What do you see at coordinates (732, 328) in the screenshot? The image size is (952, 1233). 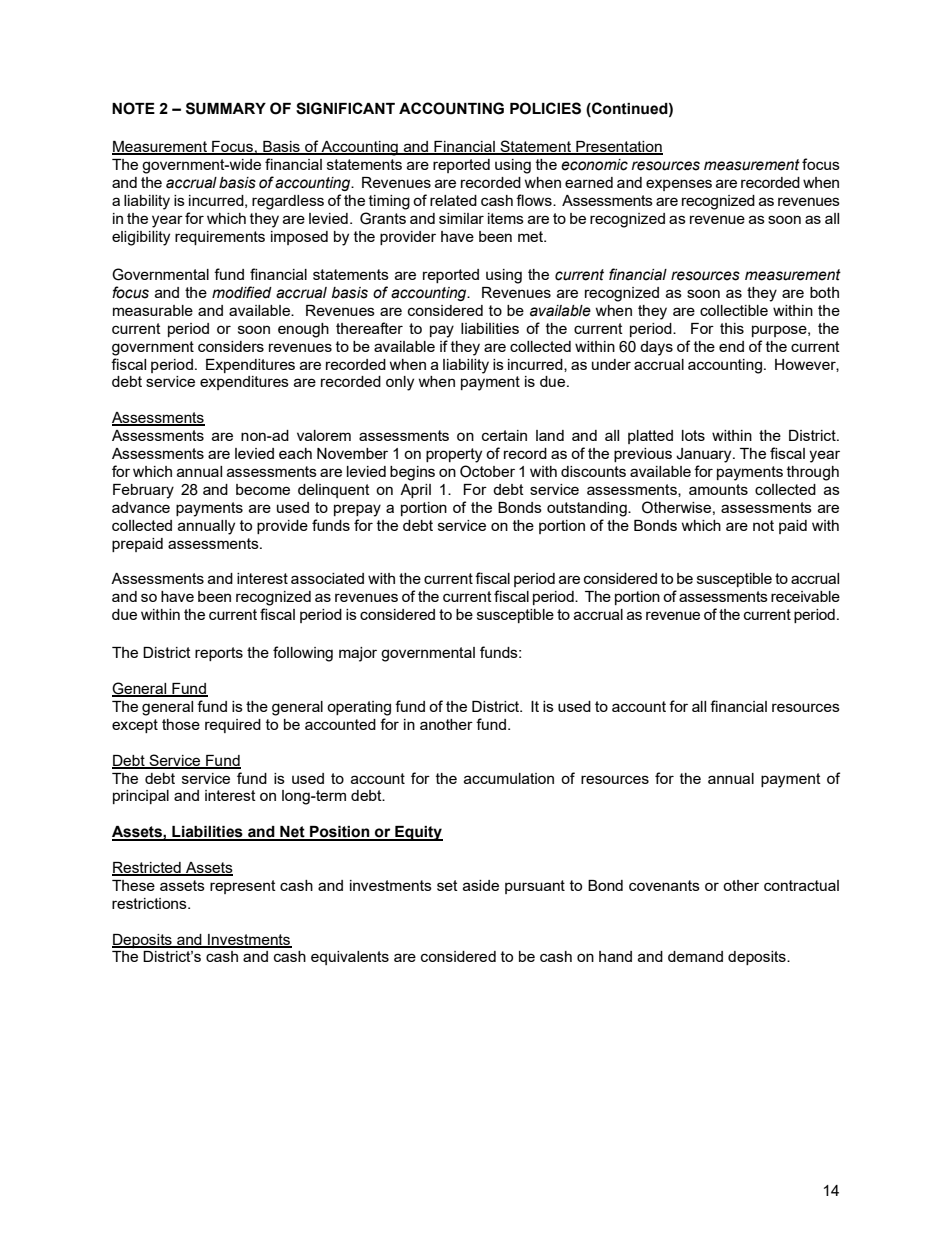 I see `this` at bounding box center [732, 328].
